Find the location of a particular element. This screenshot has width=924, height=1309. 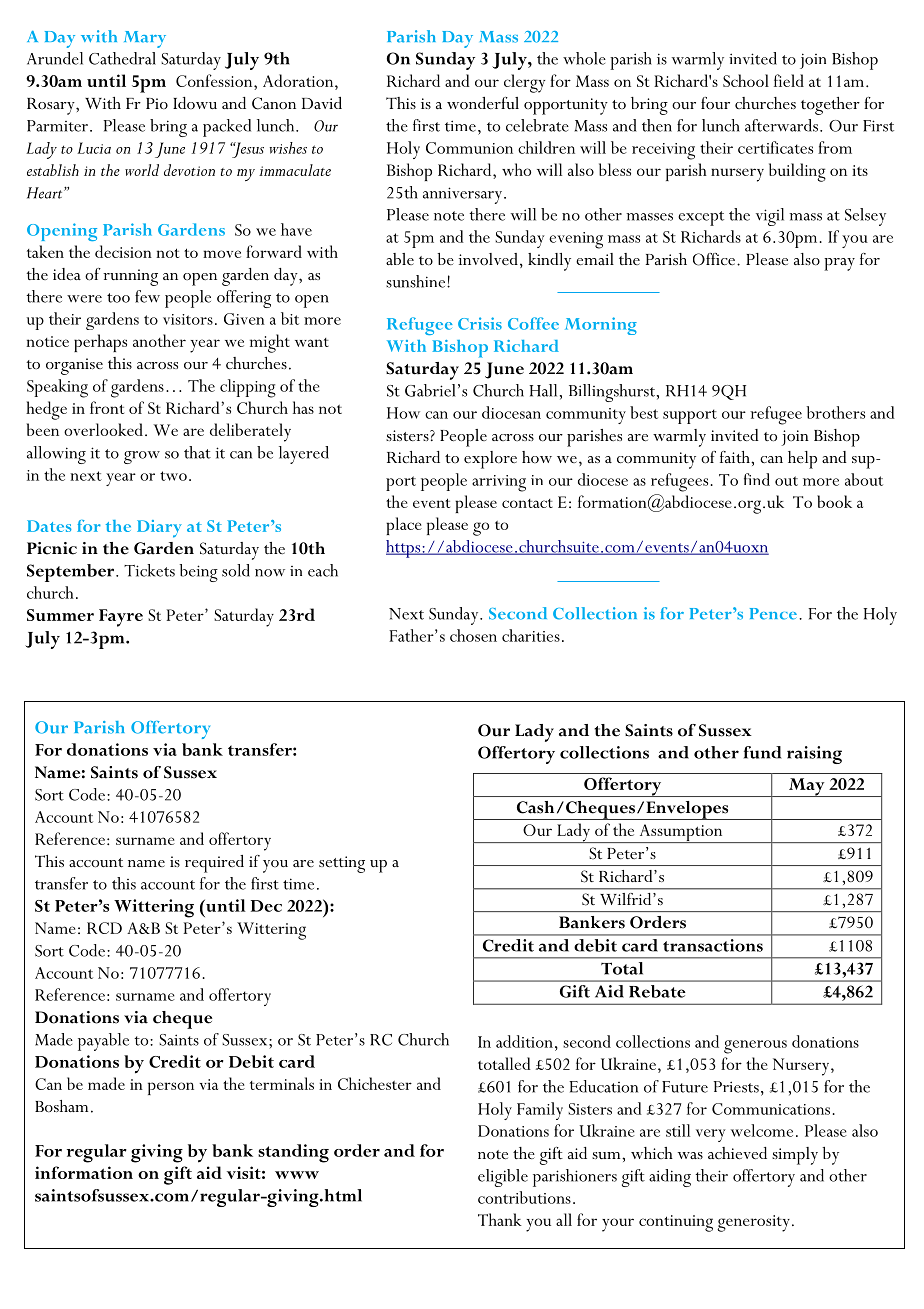

person is located at coordinates (171, 1088).
